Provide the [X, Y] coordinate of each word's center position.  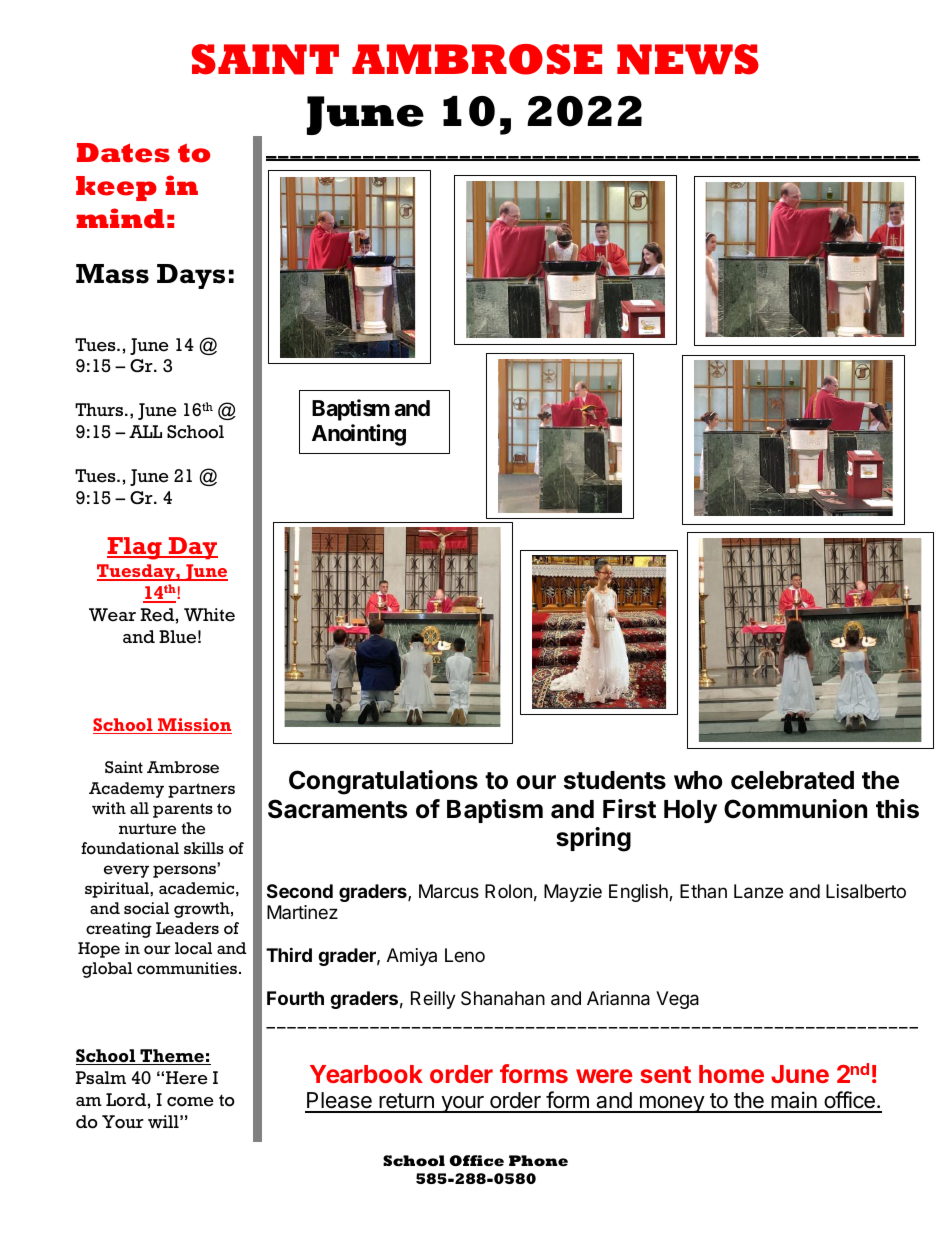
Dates [123, 153]
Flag [135, 548]
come [190, 1102]
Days [191, 276]
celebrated [792, 780]
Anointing [359, 435]
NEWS [688, 59]
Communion [795, 809]
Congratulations [383, 782]
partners [201, 790]
